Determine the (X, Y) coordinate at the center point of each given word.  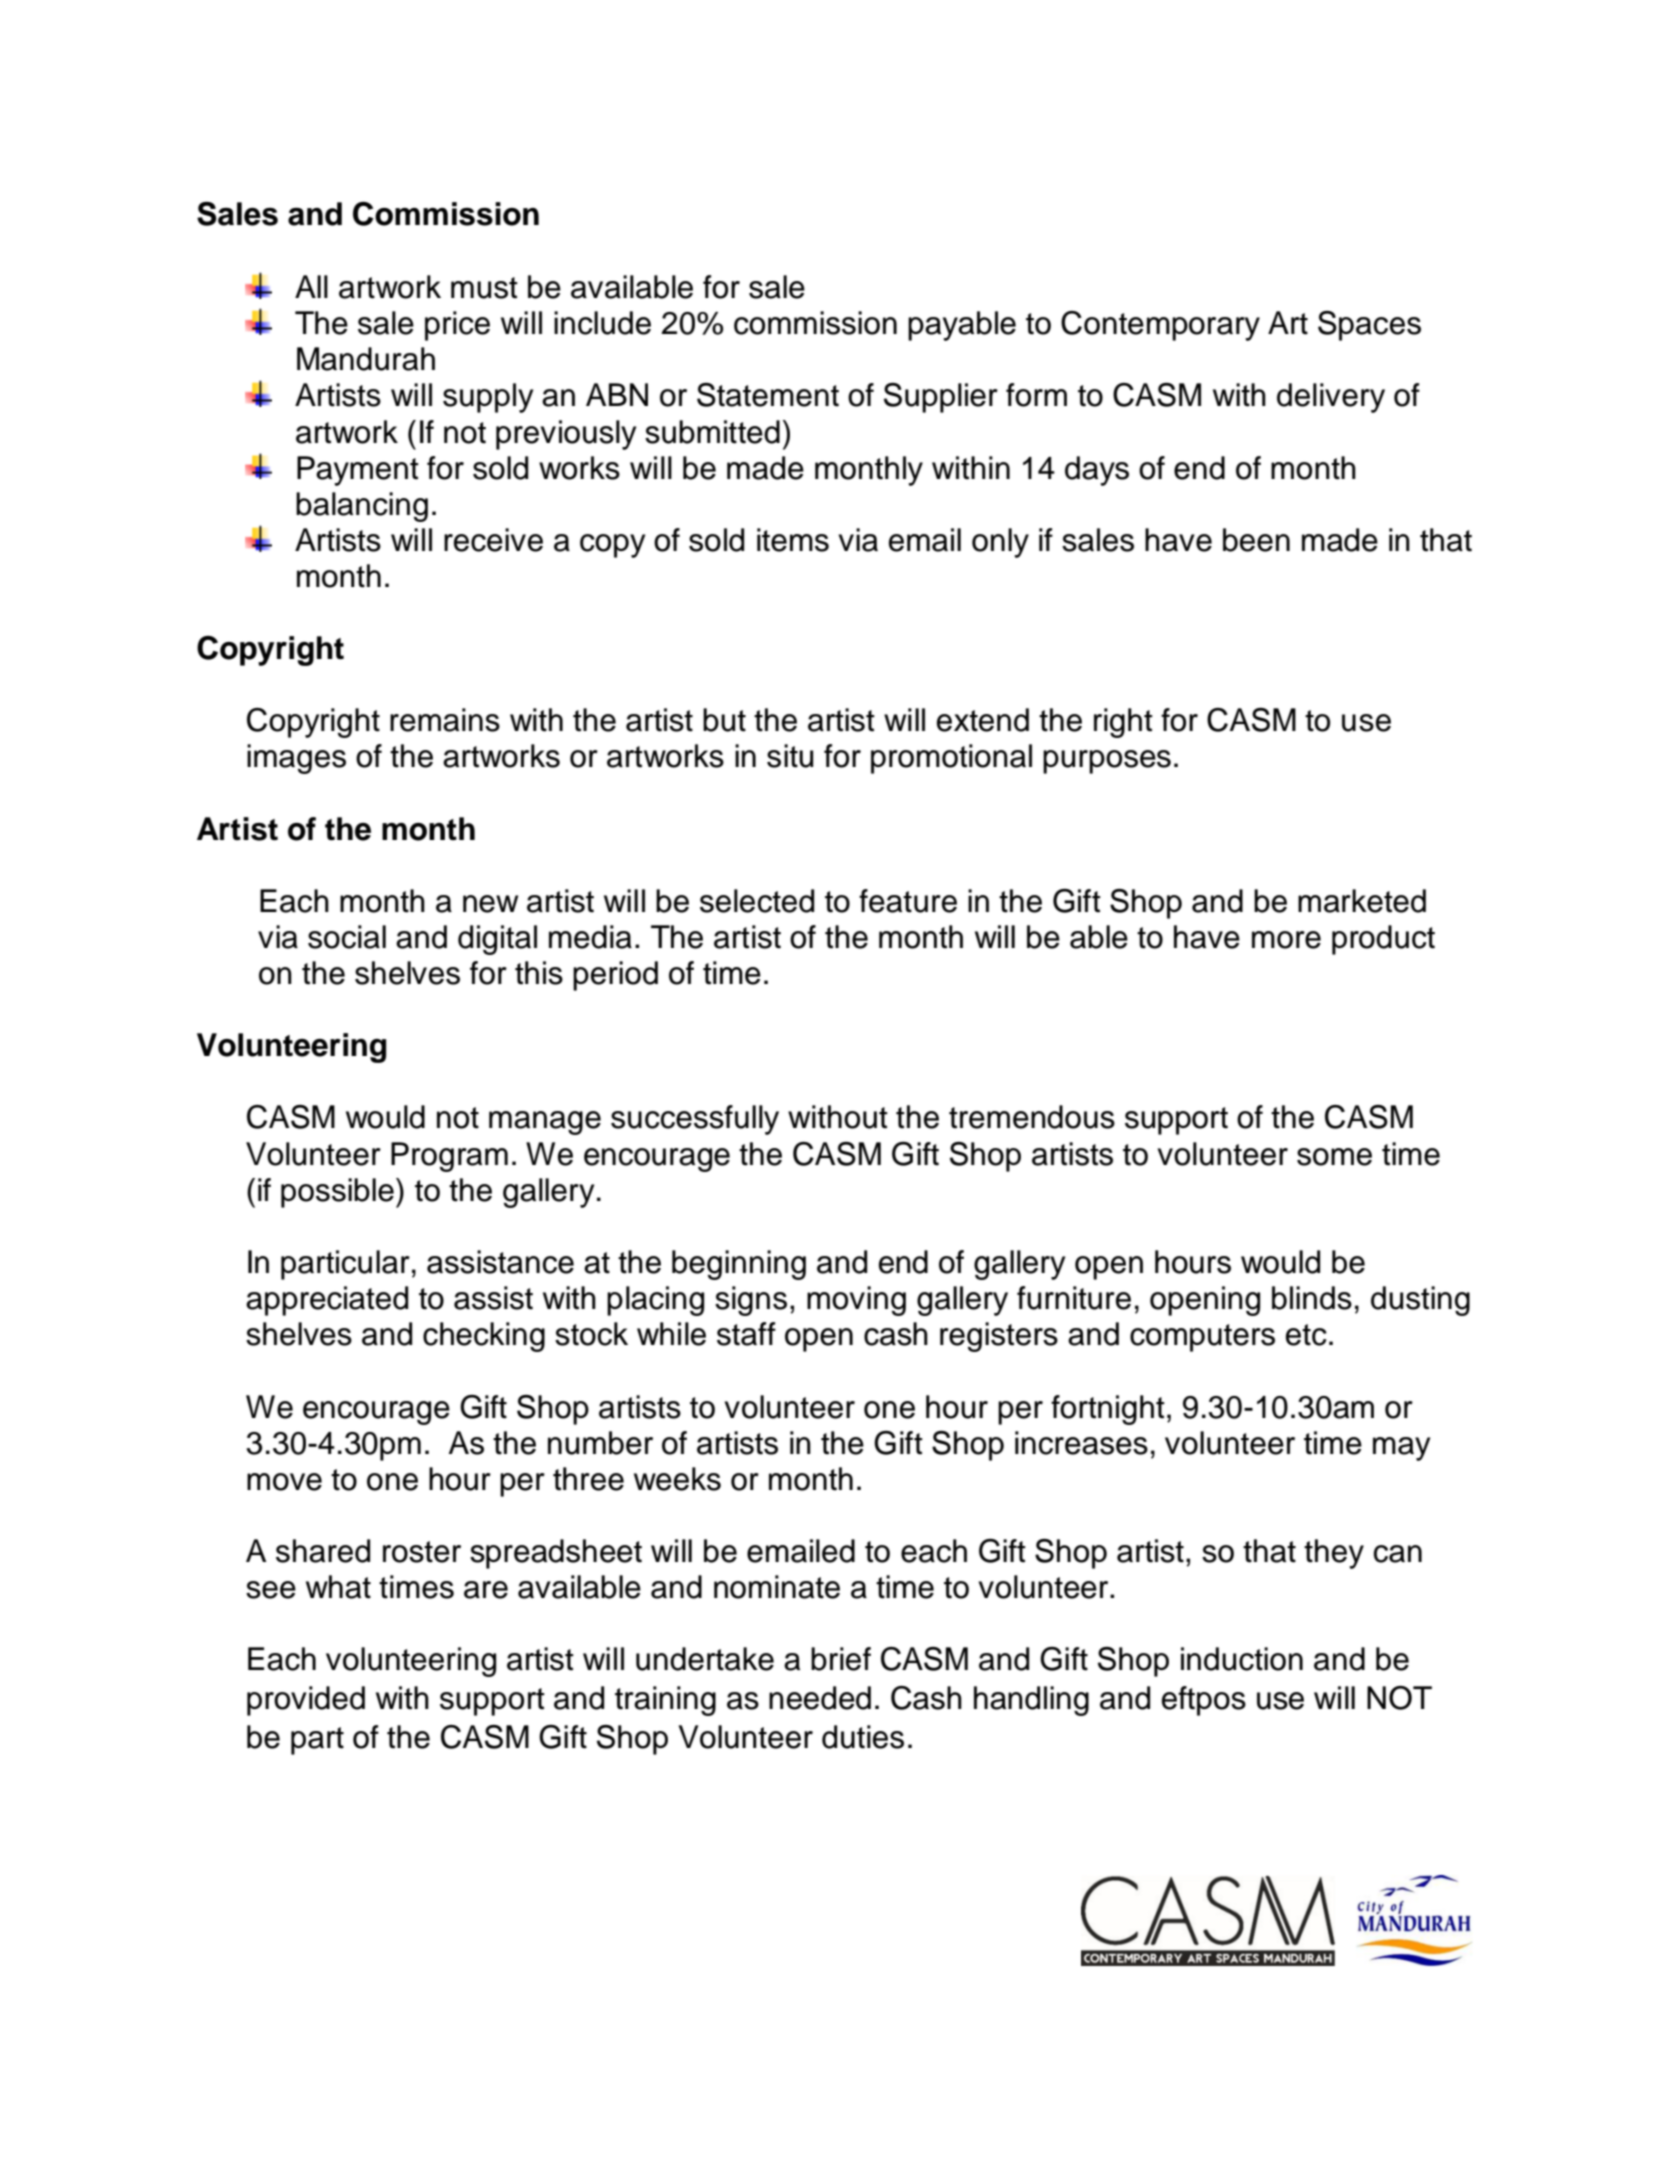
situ (790, 756)
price (457, 326)
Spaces (1369, 326)
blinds (1312, 1298)
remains (445, 720)
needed (820, 1698)
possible (337, 1193)
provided (306, 1701)
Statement (768, 395)
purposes (1107, 762)
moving (856, 1301)
